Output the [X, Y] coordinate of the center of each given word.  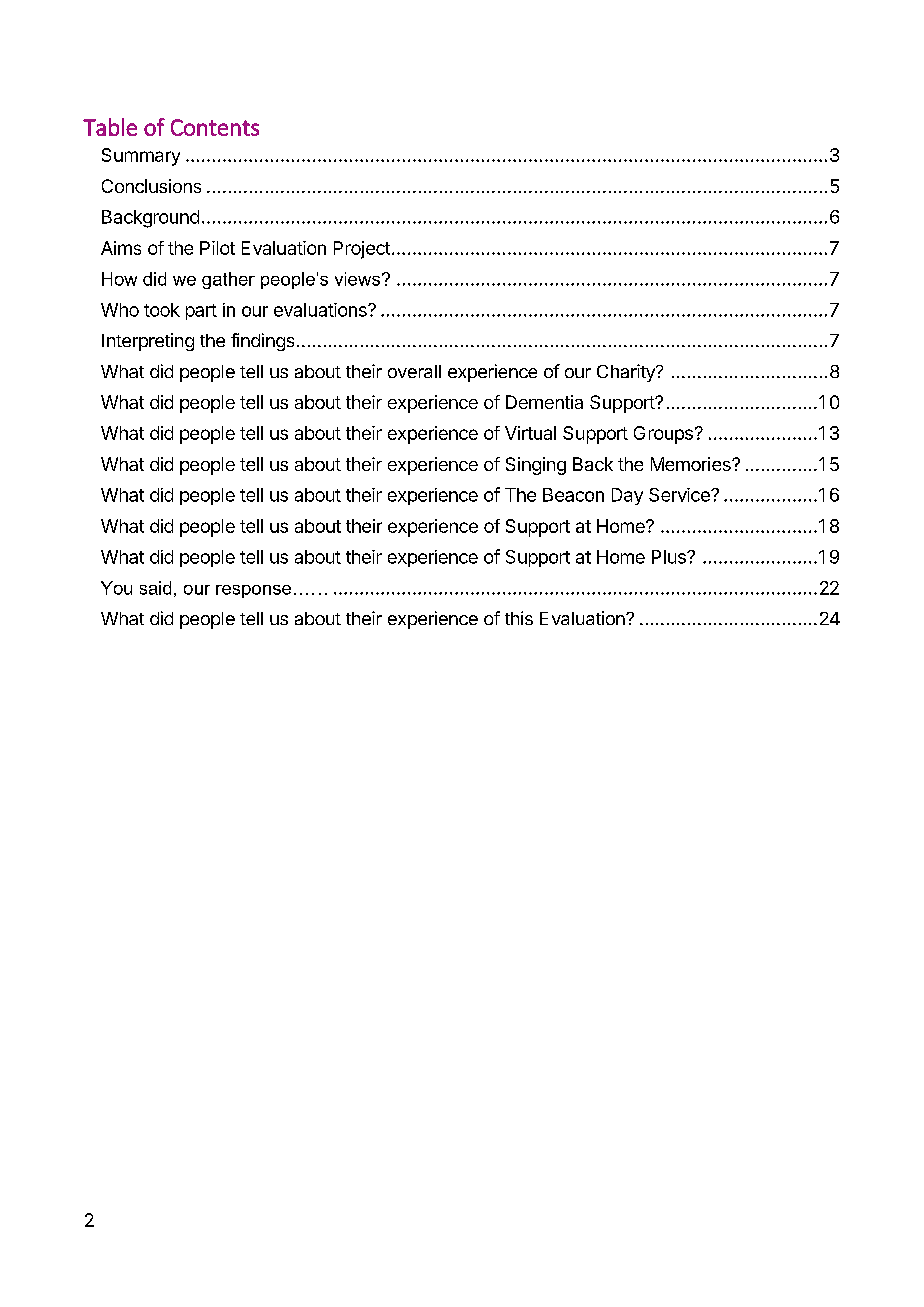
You [116, 588]
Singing [536, 466]
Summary [141, 157]
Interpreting [148, 342]
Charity [627, 373]
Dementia [544, 402]
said [155, 588]
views [357, 279]
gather [228, 280]
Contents [215, 127]
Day [627, 496]
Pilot [217, 248]
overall [414, 371]
